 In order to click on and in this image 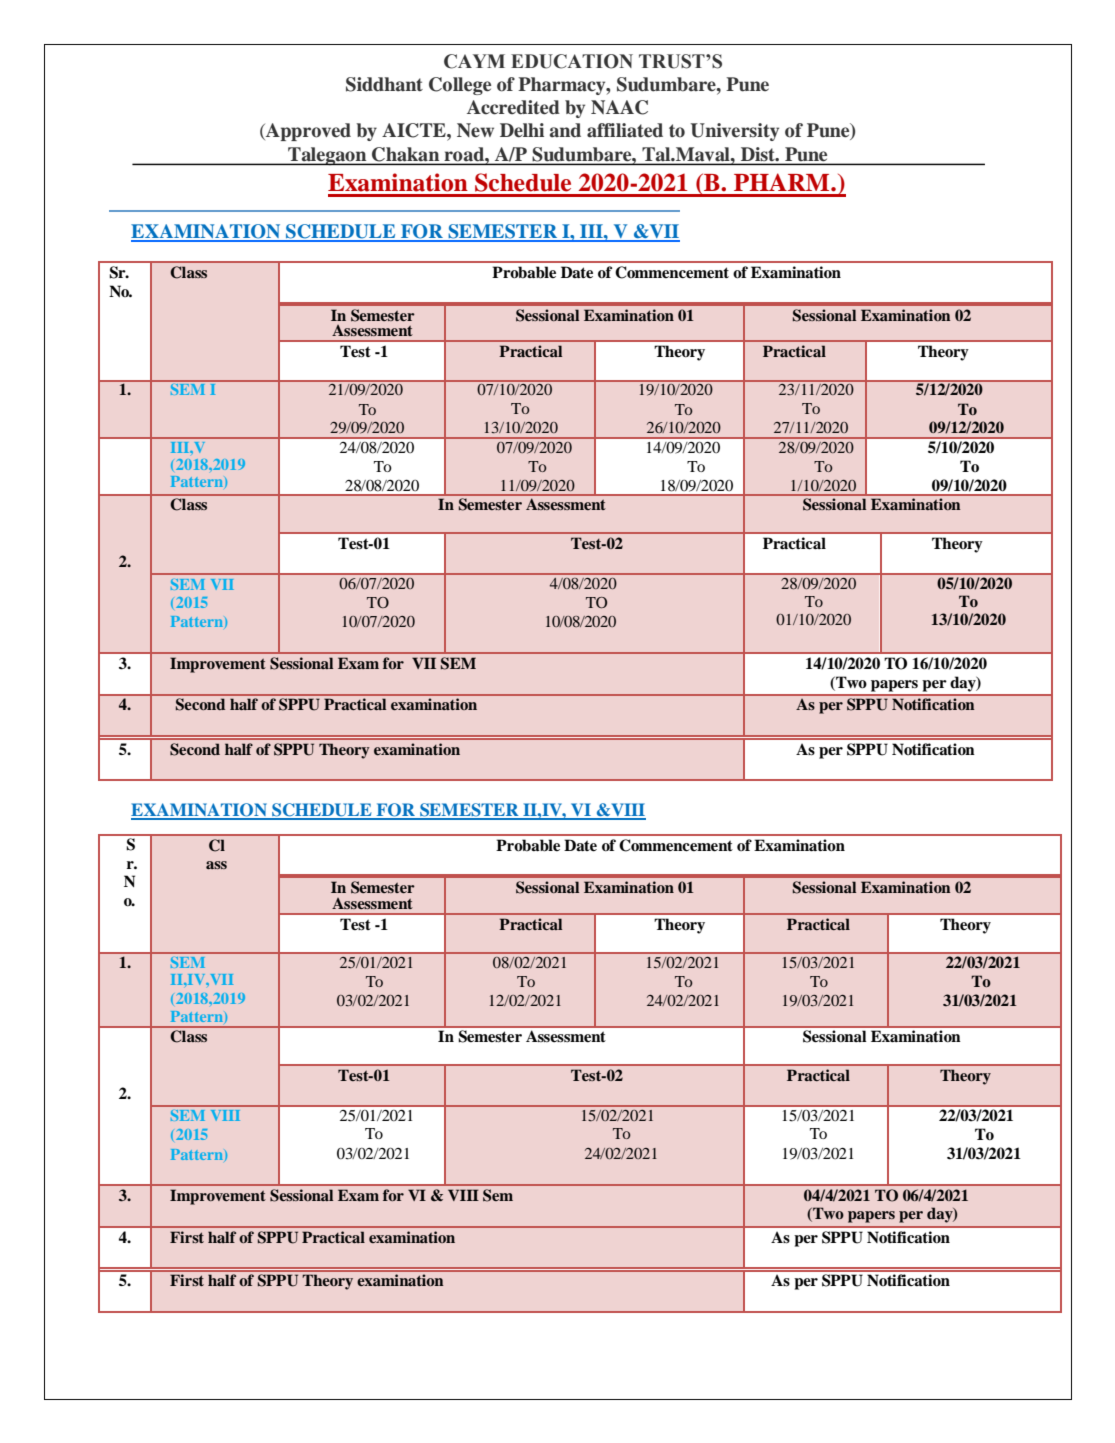, I will do `click(565, 130)`.
